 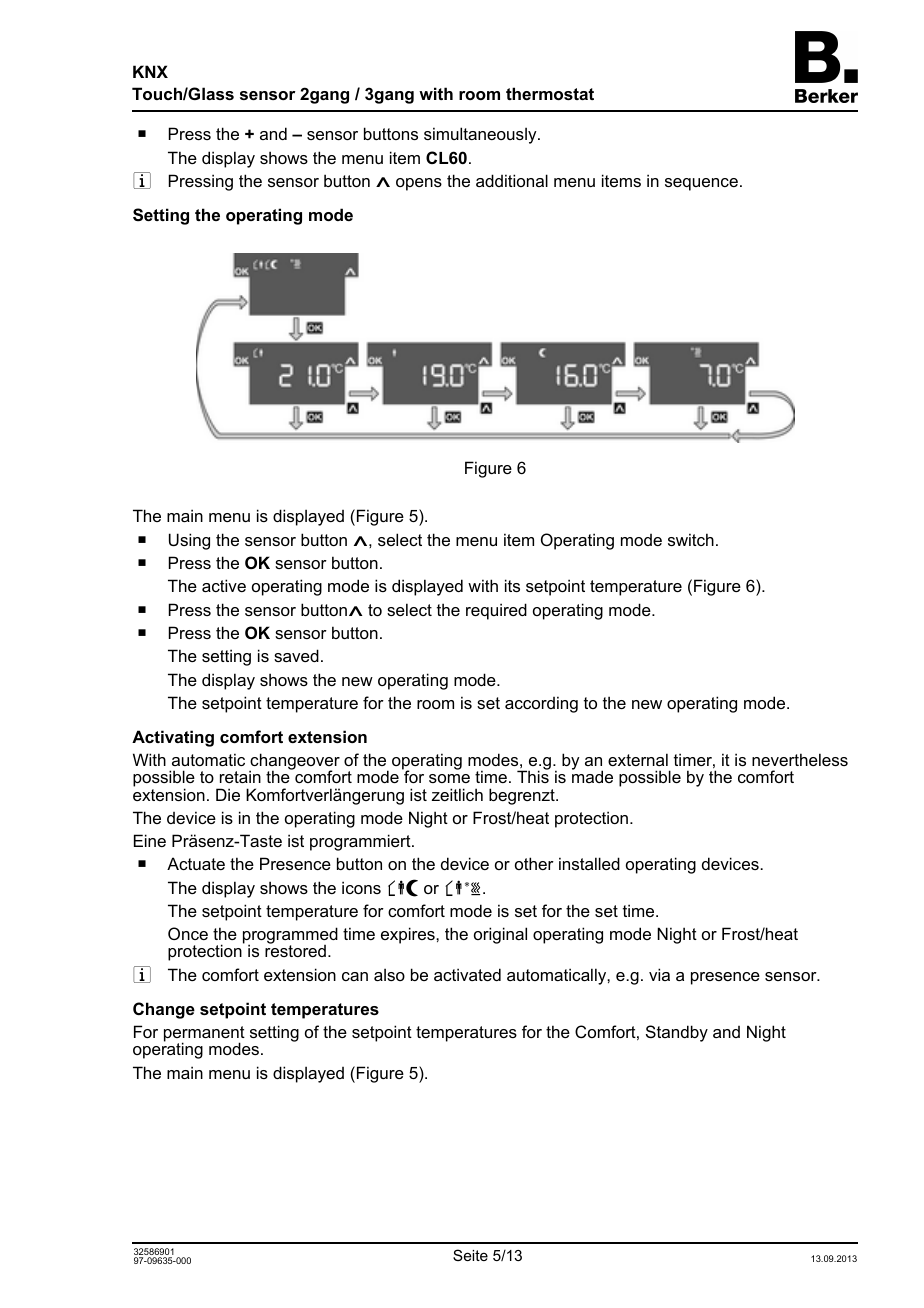 What do you see at coordinates (800, 759) in the screenshot?
I see `nevertheless` at bounding box center [800, 759].
